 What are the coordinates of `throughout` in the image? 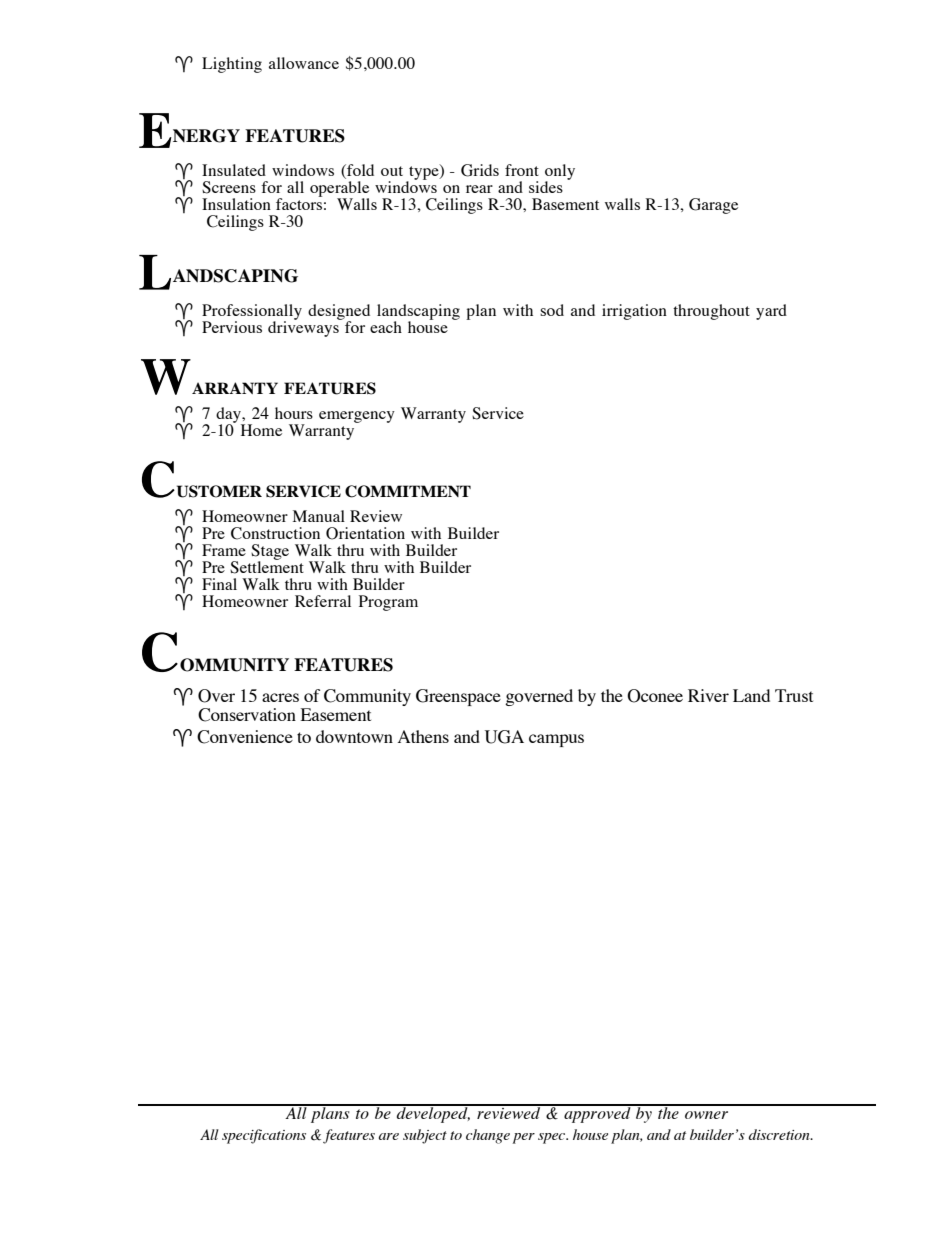 It's located at (711, 312).
